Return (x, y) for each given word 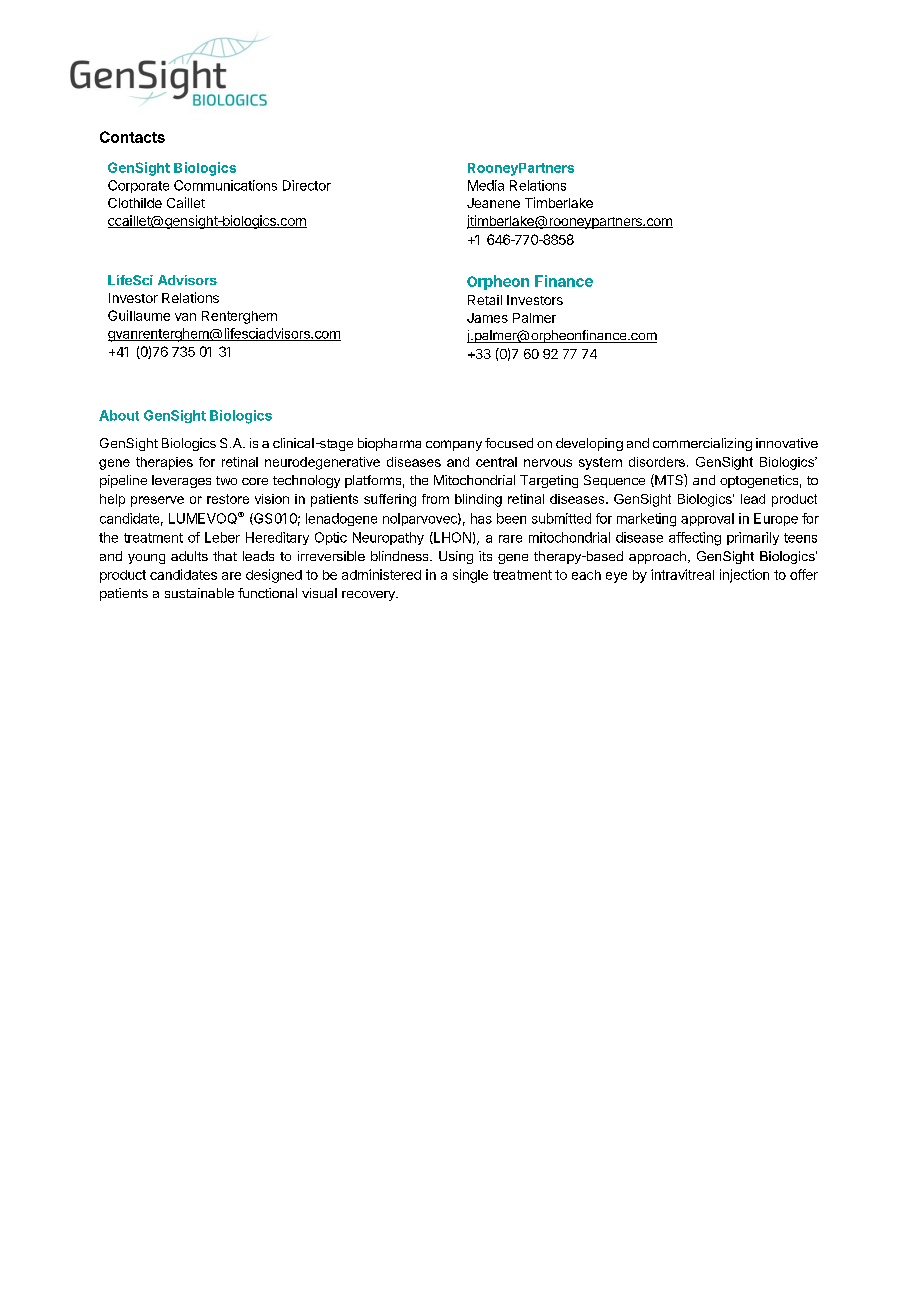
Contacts (132, 137)
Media (486, 185)
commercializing (702, 444)
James (487, 318)
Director (307, 185)
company (454, 445)
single (470, 576)
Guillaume (139, 315)
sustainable (199, 593)
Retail (485, 300)
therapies (164, 463)
